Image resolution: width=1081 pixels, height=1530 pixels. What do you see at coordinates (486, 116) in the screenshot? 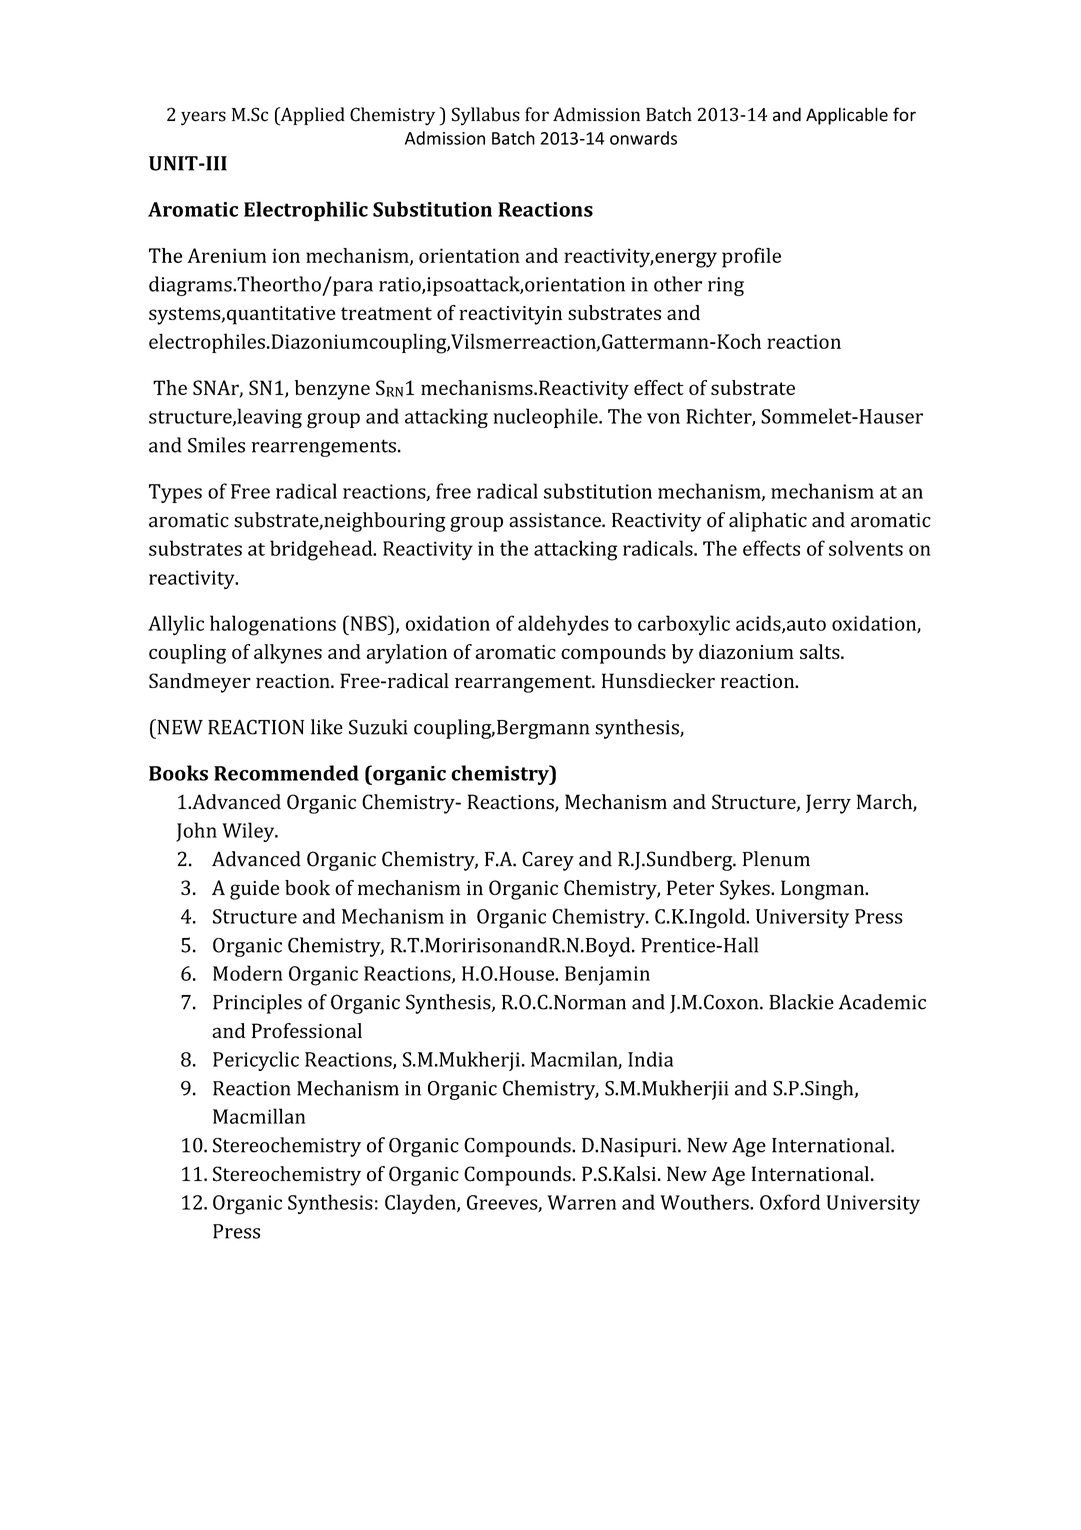
I see `Syllabus` at bounding box center [486, 116].
